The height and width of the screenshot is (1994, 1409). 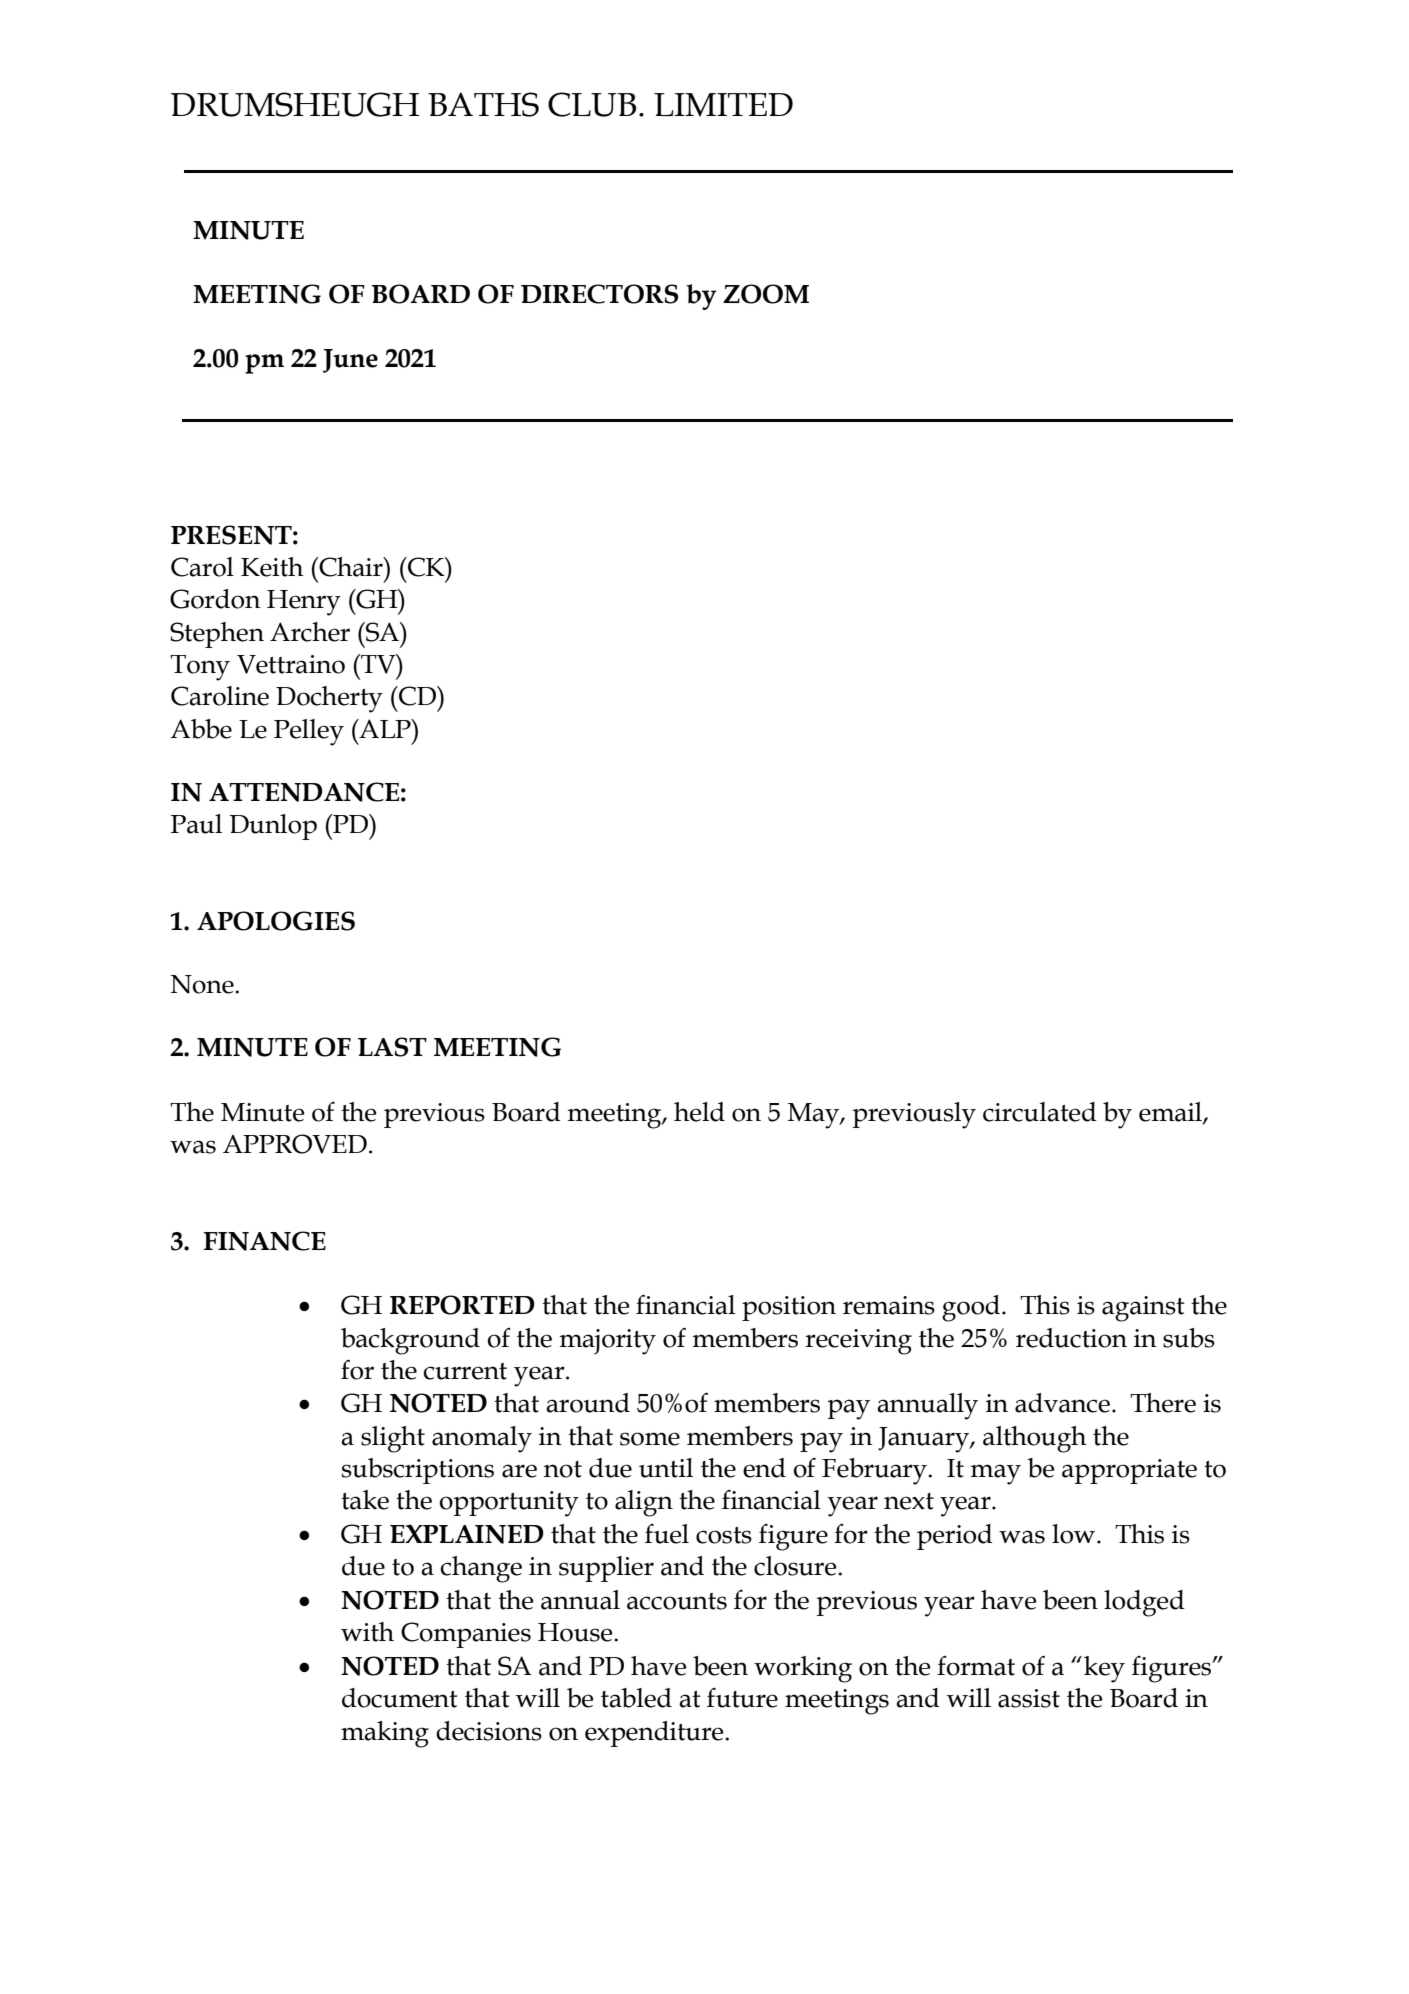 I want to click on circulated, so click(x=1040, y=1112).
